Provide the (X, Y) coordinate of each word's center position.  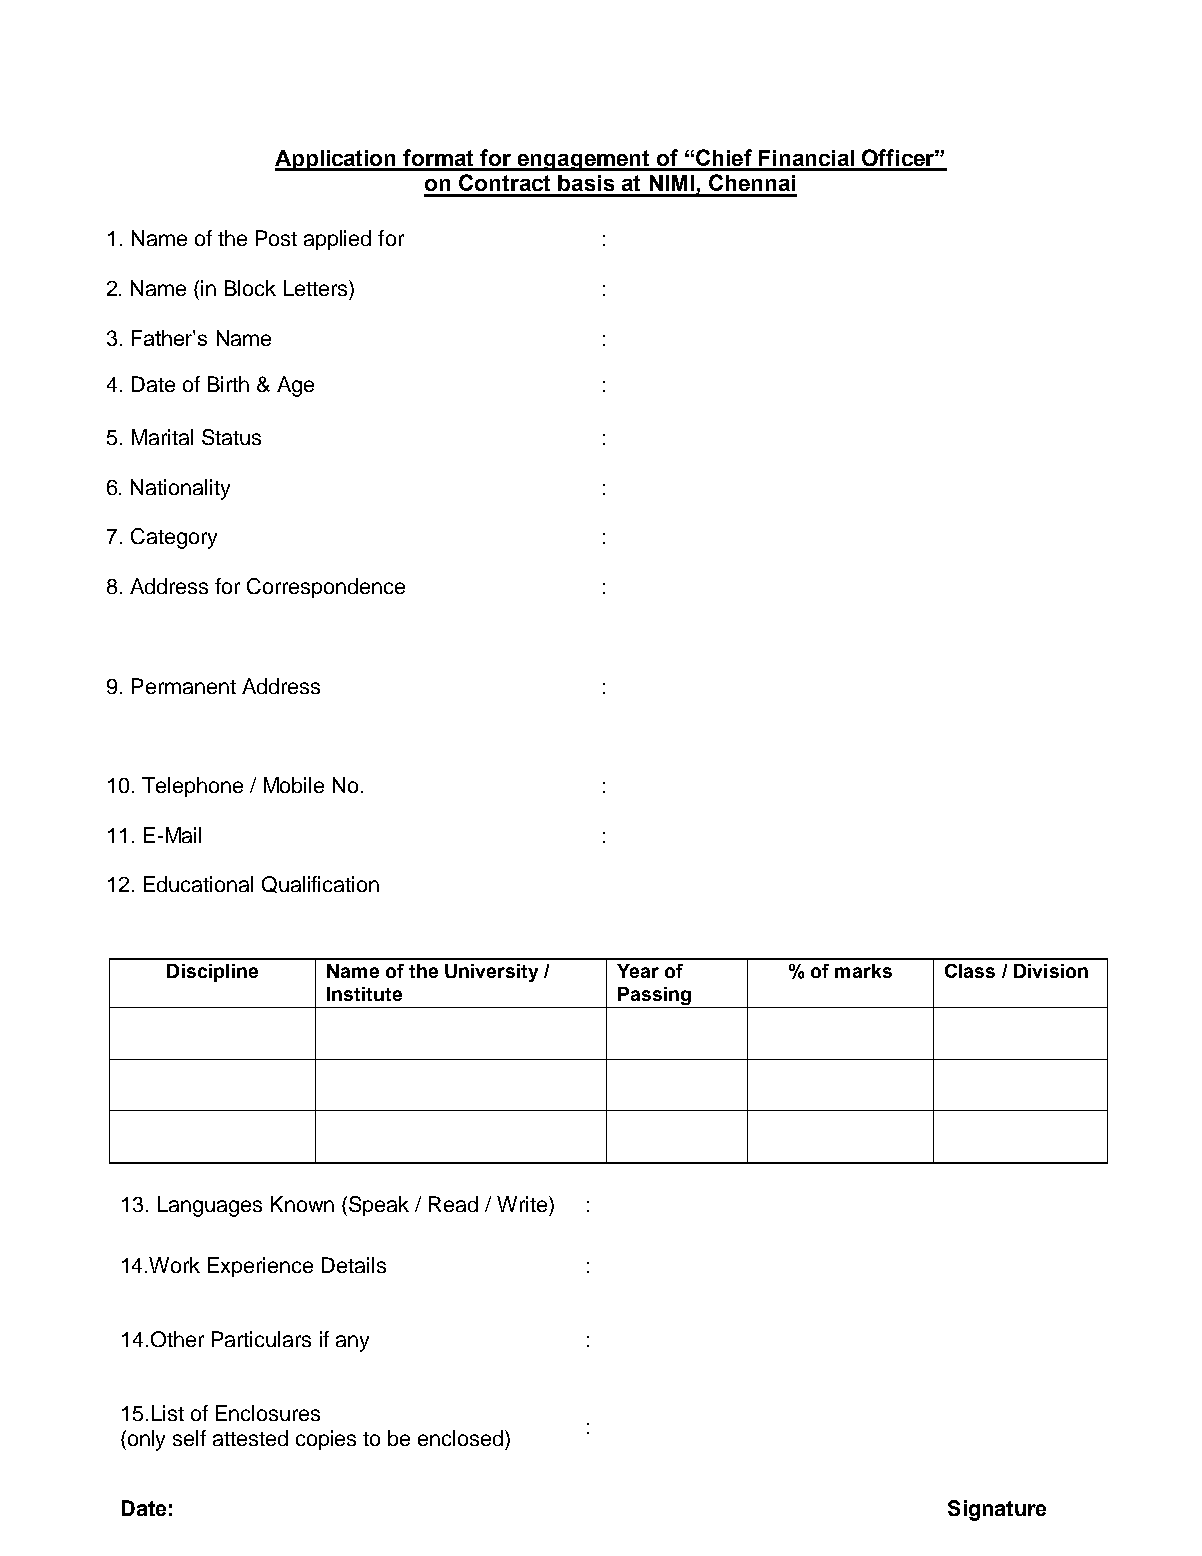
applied (337, 240)
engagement (583, 160)
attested (250, 1438)
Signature (997, 1510)
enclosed (462, 1438)
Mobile (294, 785)
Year (638, 971)
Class (970, 971)
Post (276, 238)
